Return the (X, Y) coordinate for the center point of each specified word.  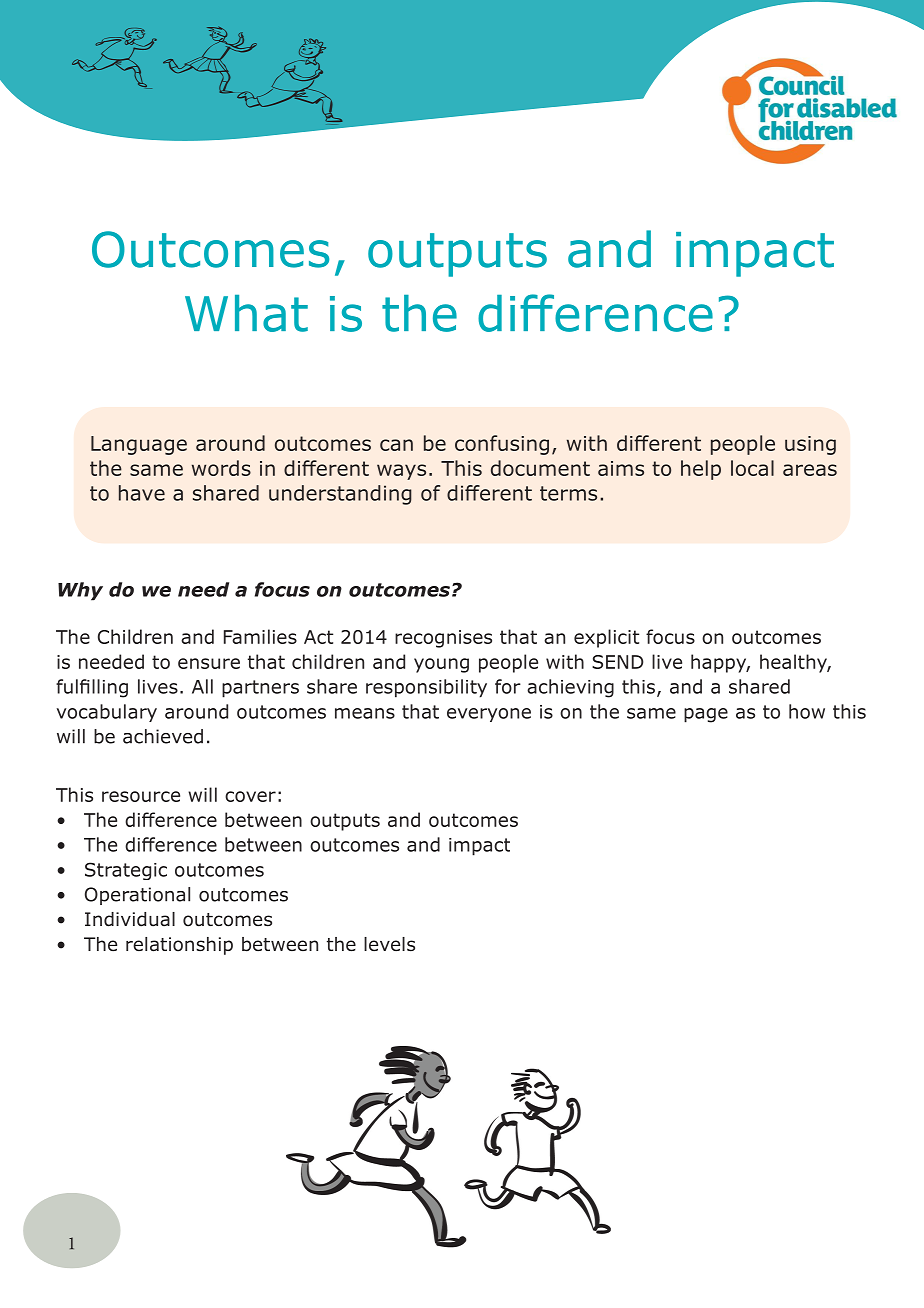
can (396, 445)
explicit (606, 638)
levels (389, 944)
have (142, 493)
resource (141, 796)
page (706, 715)
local (752, 468)
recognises (443, 639)
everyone (489, 715)
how (807, 711)
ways (401, 472)
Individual (130, 919)
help (701, 470)
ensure (209, 663)
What (246, 313)
